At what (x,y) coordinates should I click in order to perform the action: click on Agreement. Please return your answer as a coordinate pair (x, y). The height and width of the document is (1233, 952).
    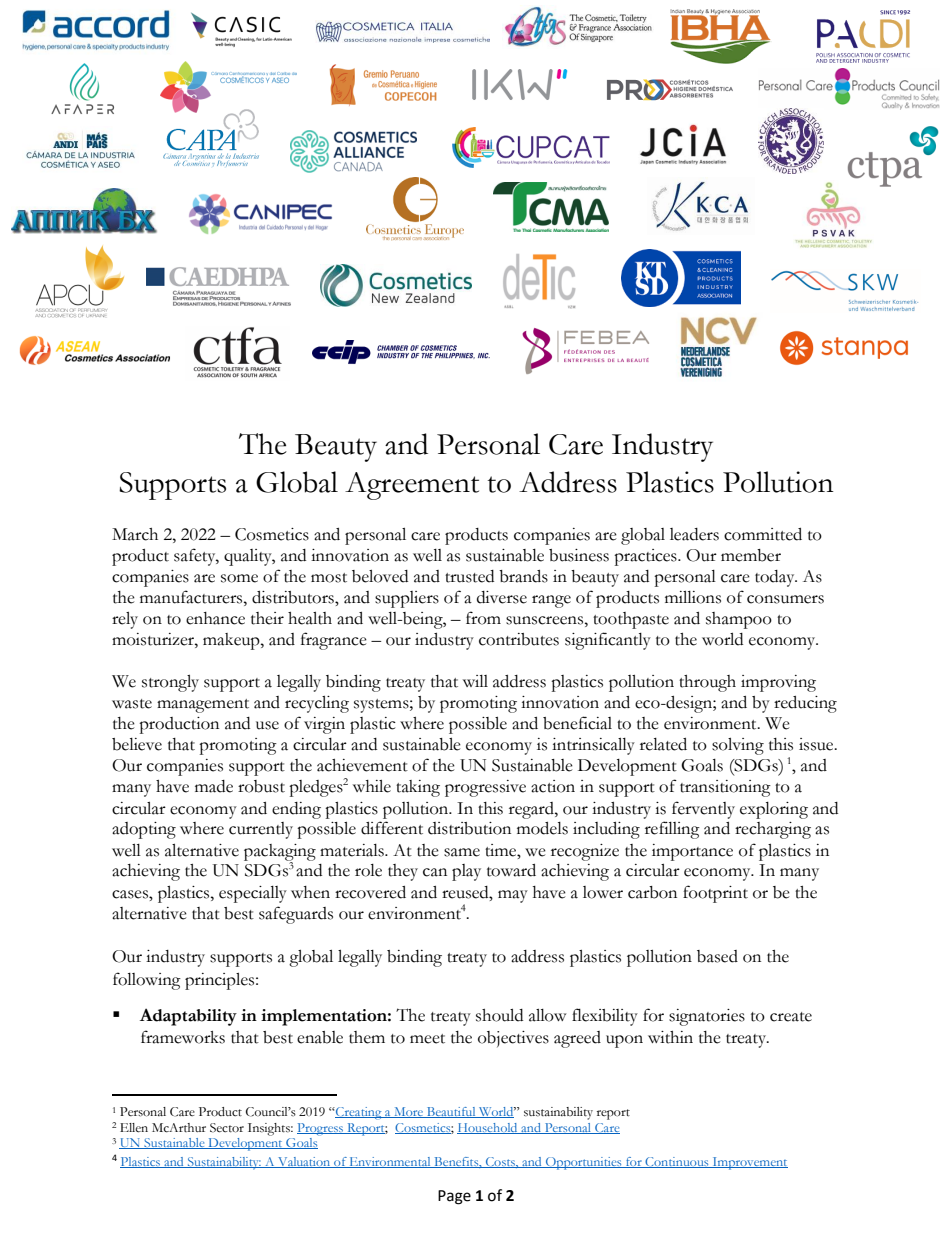
    Looking at the image, I should click on (412, 486).
